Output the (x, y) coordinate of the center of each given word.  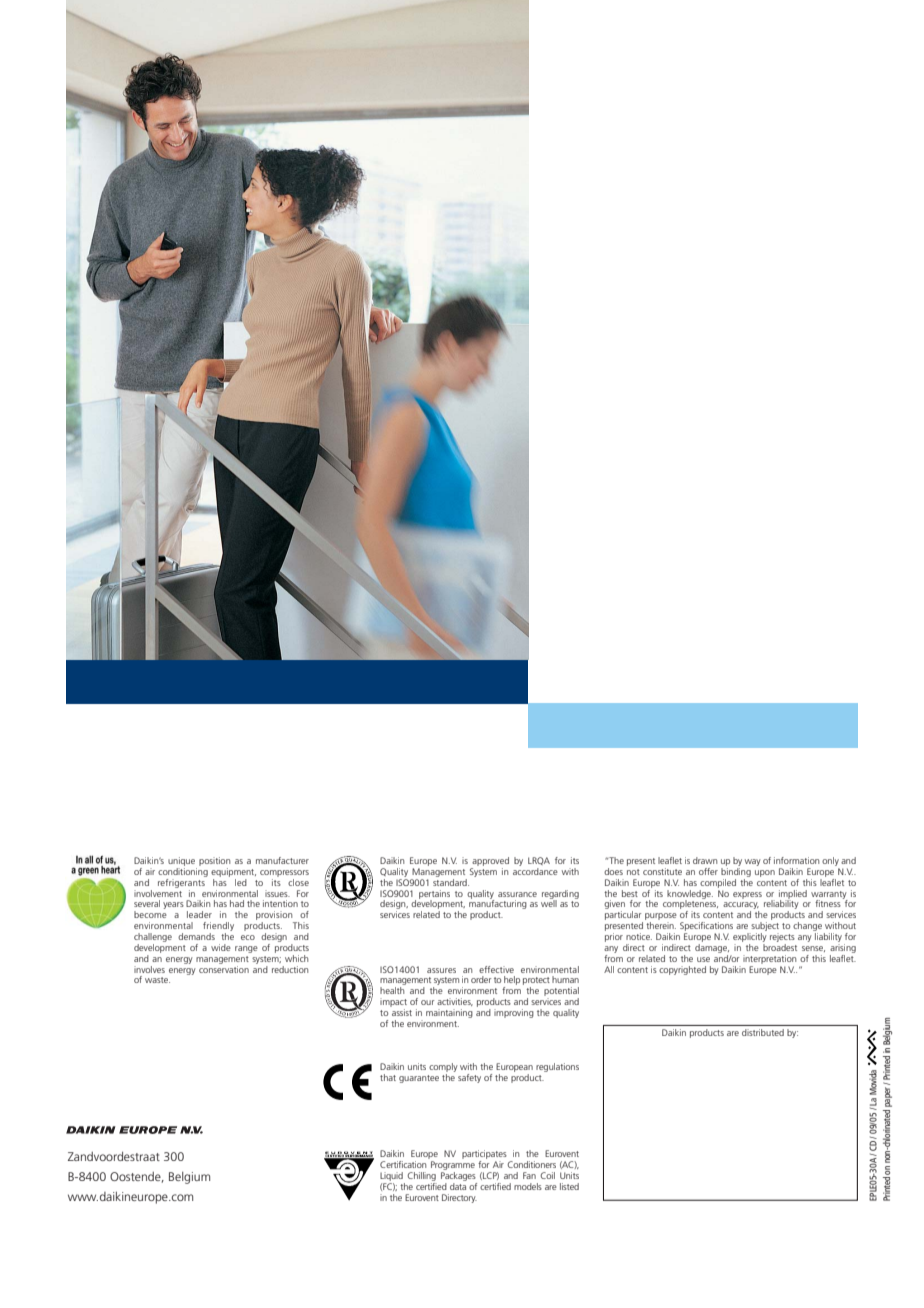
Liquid (391, 1176)
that (388, 1077)
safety (469, 1078)
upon (765, 873)
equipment (233, 872)
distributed (763, 1032)
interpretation (769, 959)
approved (490, 861)
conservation (224, 968)
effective (496, 969)
